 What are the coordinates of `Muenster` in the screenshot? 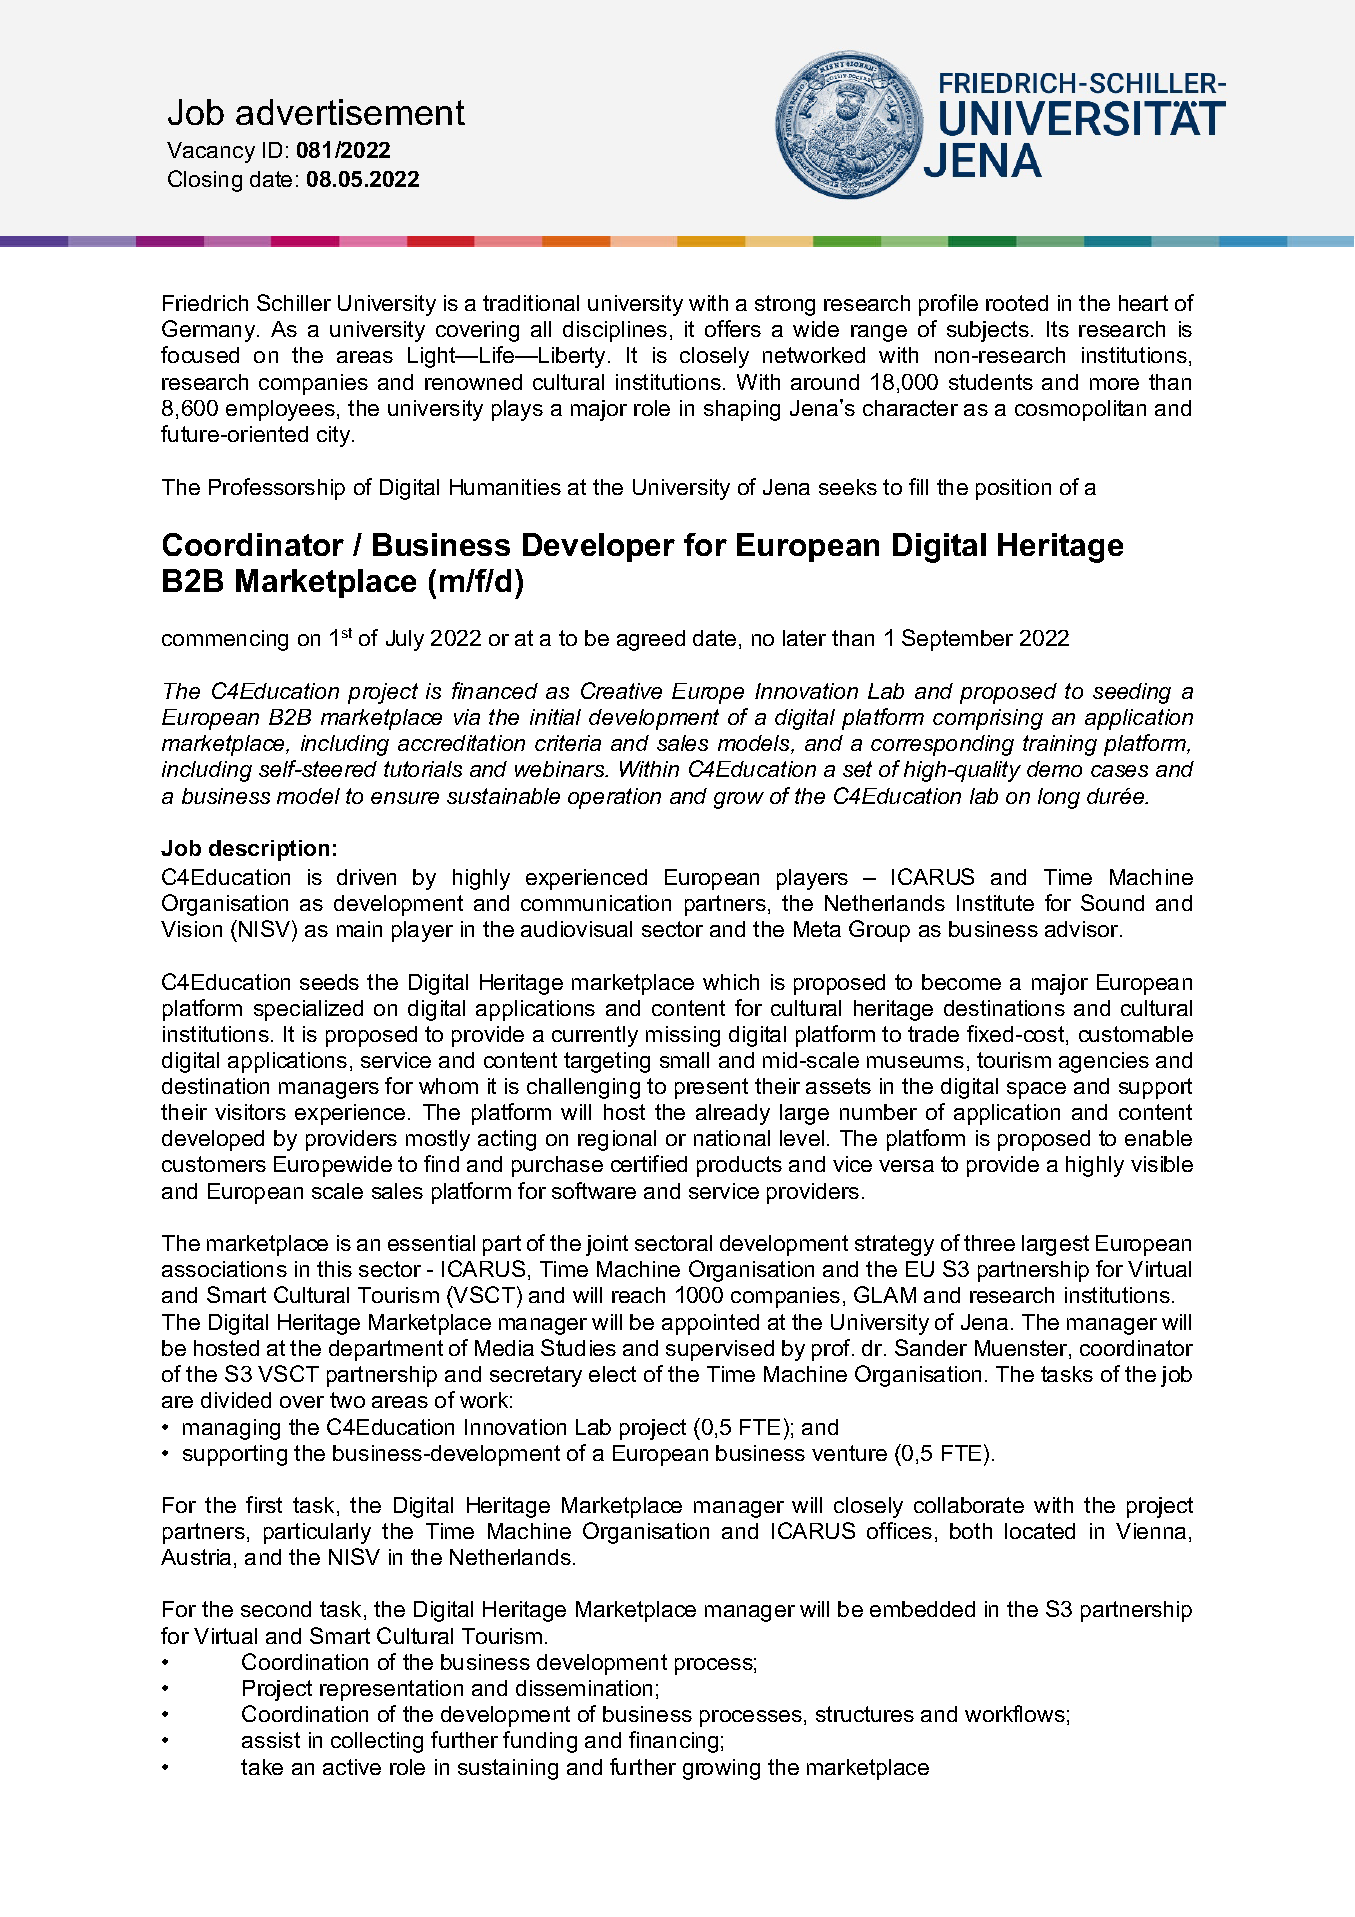 It's located at (1022, 1349).
